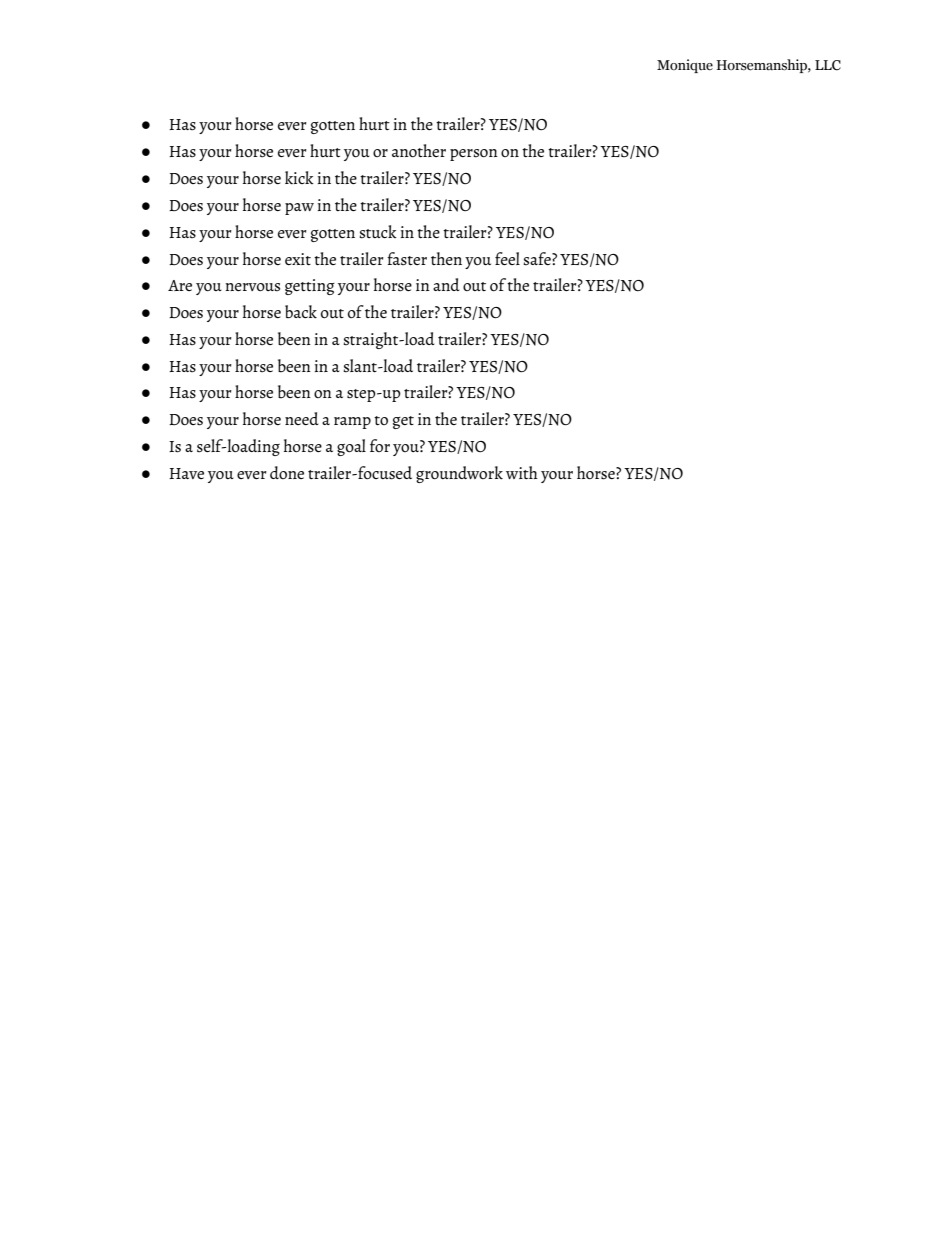 This screenshot has height=1233, width=952. Describe the element at coordinates (685, 66) in the screenshot. I see `Monique` at that location.
